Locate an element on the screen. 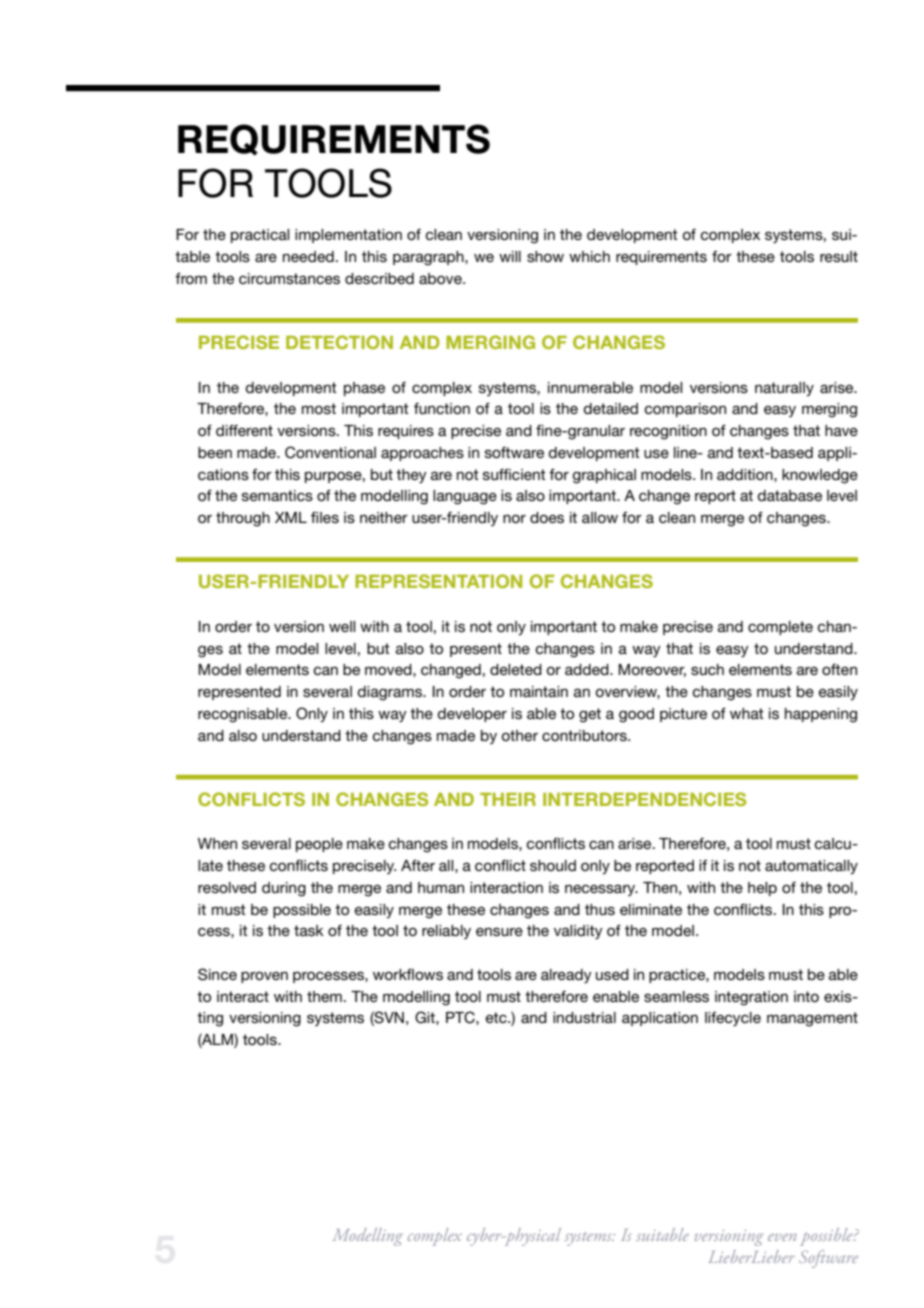 The width and height of the screenshot is (924, 1308). will is located at coordinates (510, 256).
